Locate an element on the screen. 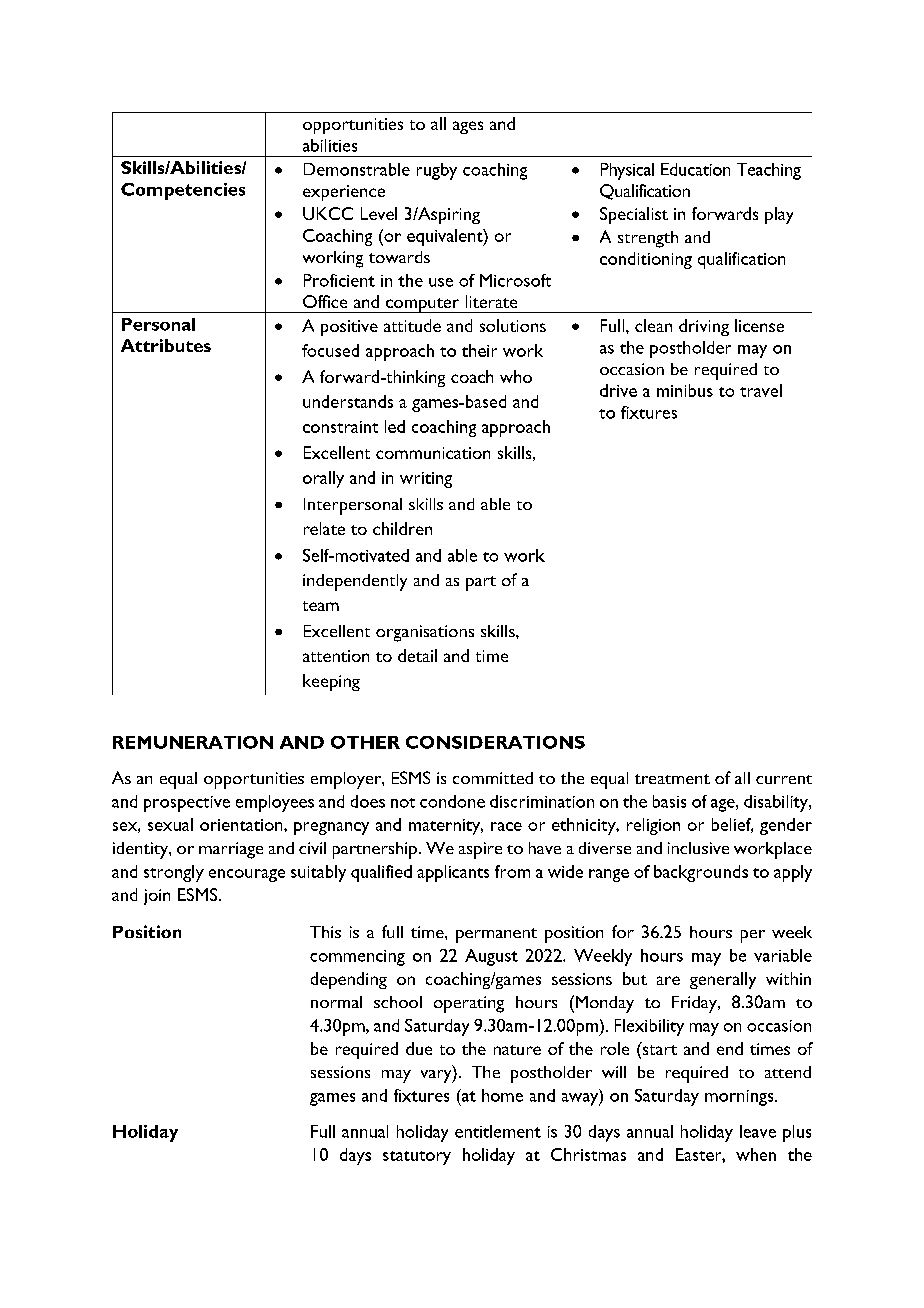 The height and width of the screenshot is (1308, 924). encourage is located at coordinates (247, 875).
